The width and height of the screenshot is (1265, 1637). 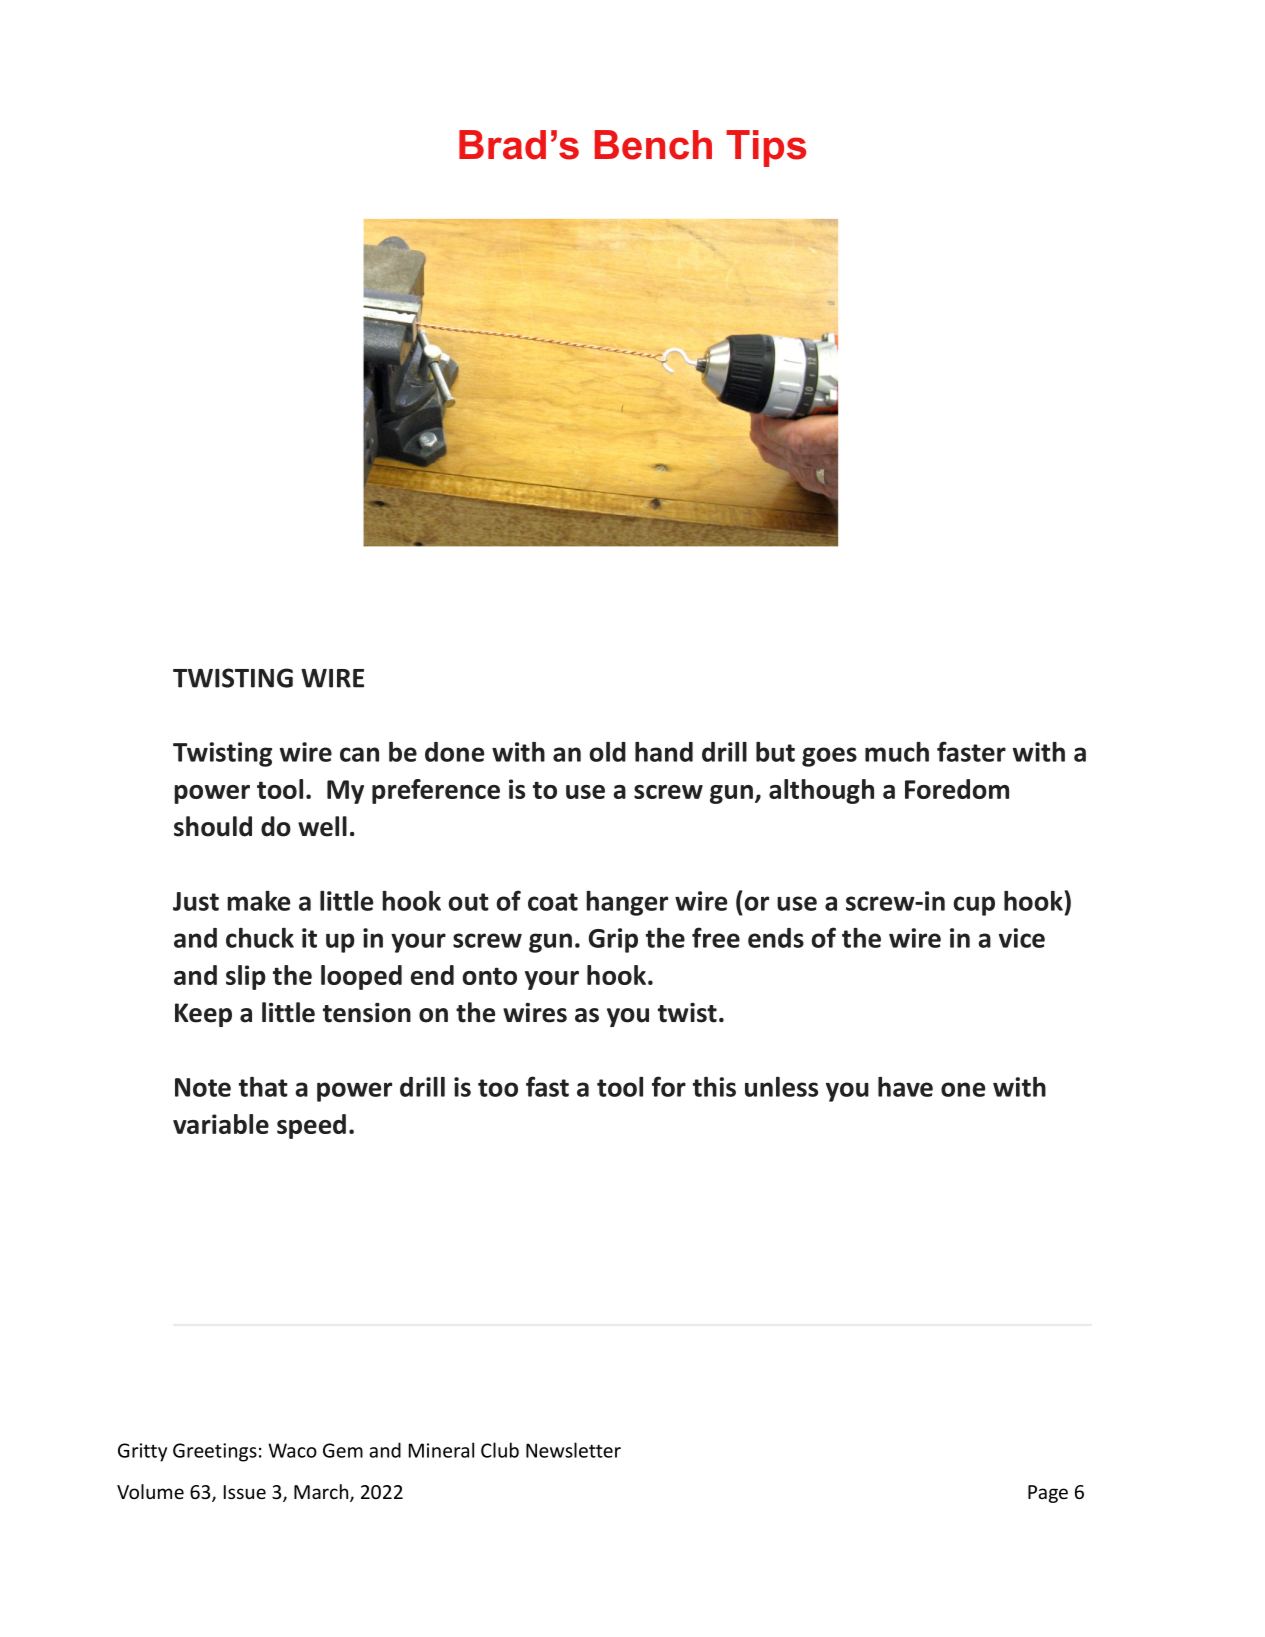 What do you see at coordinates (613, 940) in the screenshot?
I see `Grip` at bounding box center [613, 940].
